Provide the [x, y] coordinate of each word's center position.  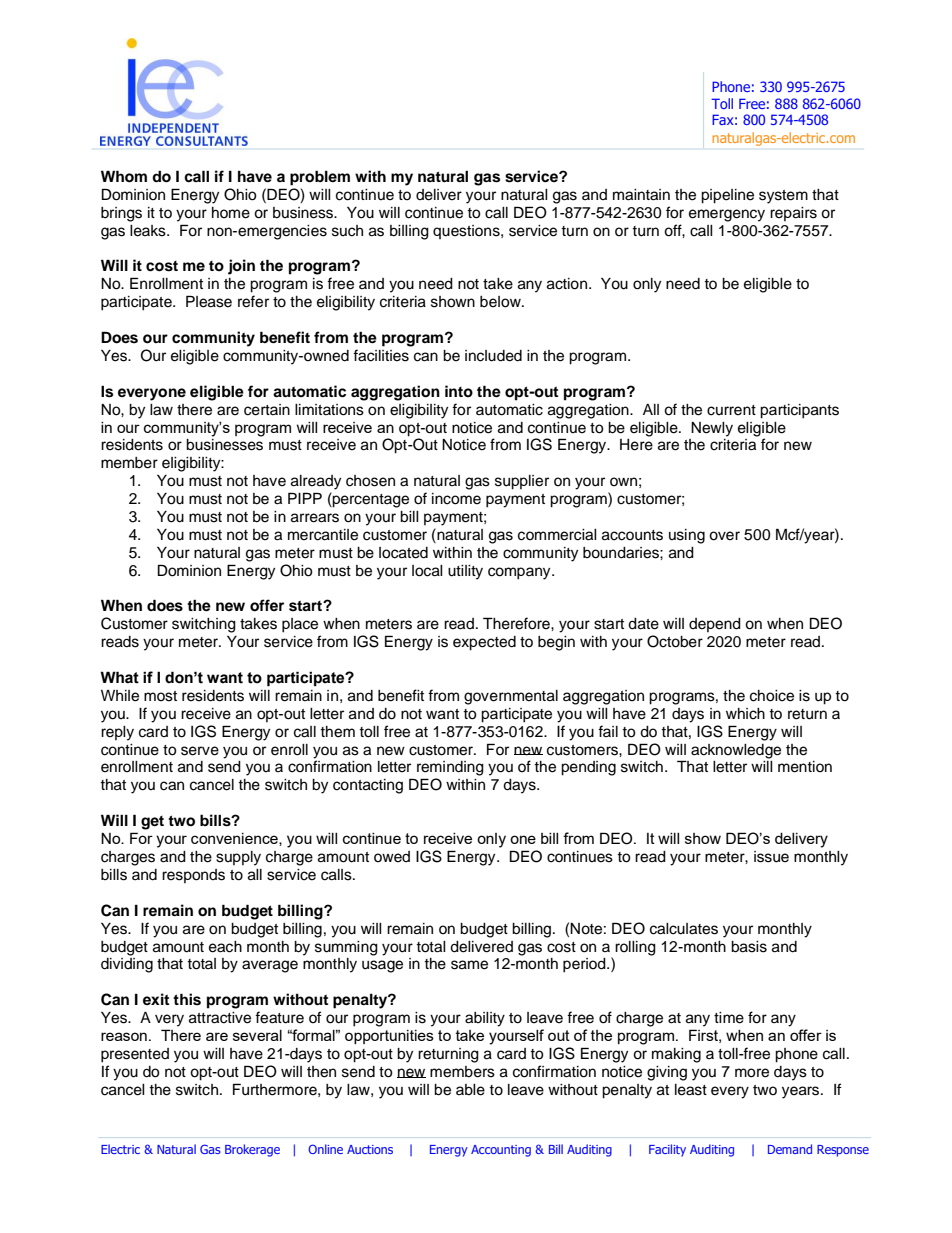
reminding [450, 768]
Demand [790, 1149]
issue [771, 857]
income [456, 499]
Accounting [501, 1151]
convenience [235, 839]
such [347, 231]
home [231, 213]
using [687, 536]
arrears [315, 518]
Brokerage [252, 1150]
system [783, 197]
